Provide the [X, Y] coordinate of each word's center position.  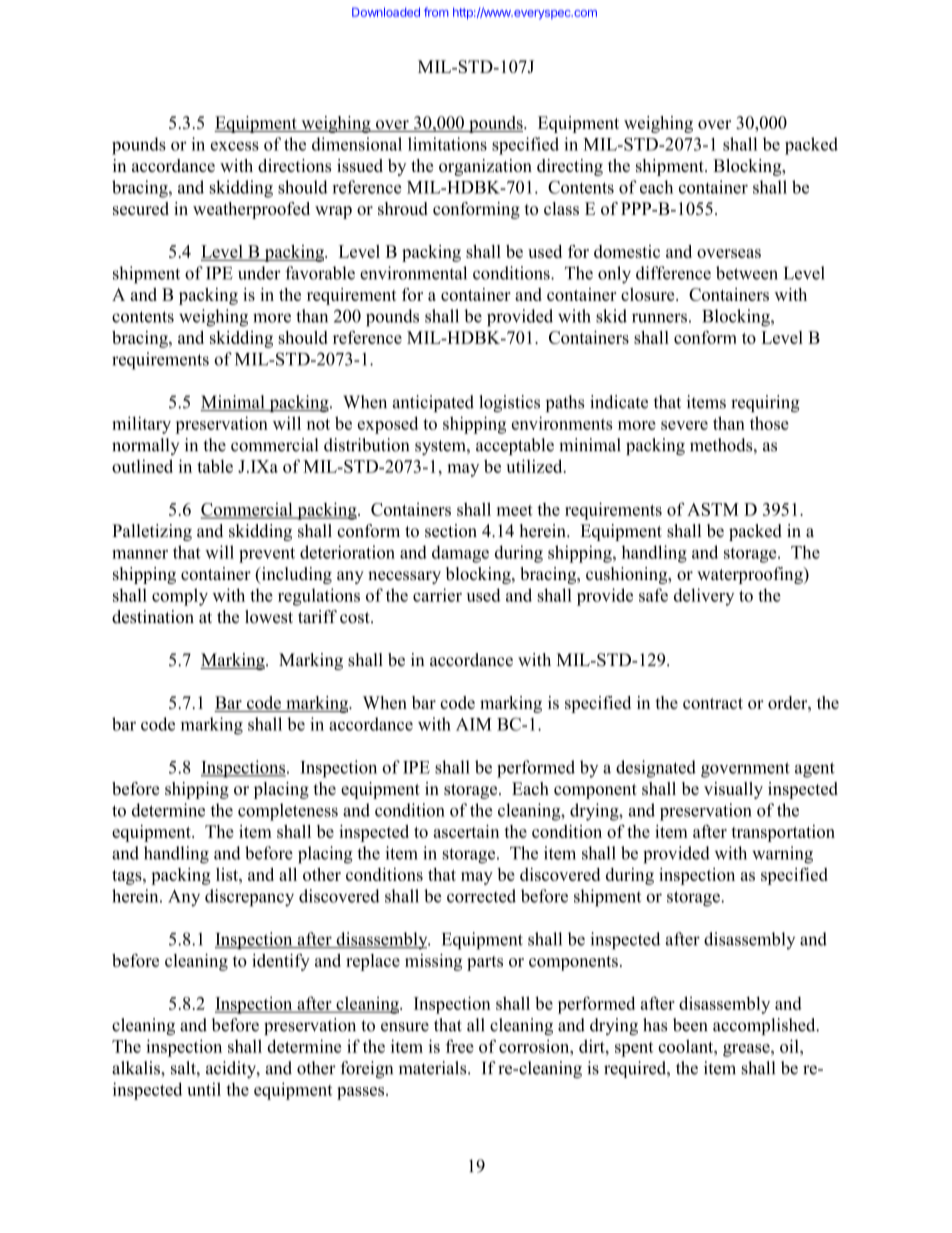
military [141, 425]
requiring [765, 403]
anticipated [433, 403]
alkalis [137, 1068]
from [436, 12]
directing [570, 167]
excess [235, 146]
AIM [474, 724]
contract [713, 703]
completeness [288, 812]
